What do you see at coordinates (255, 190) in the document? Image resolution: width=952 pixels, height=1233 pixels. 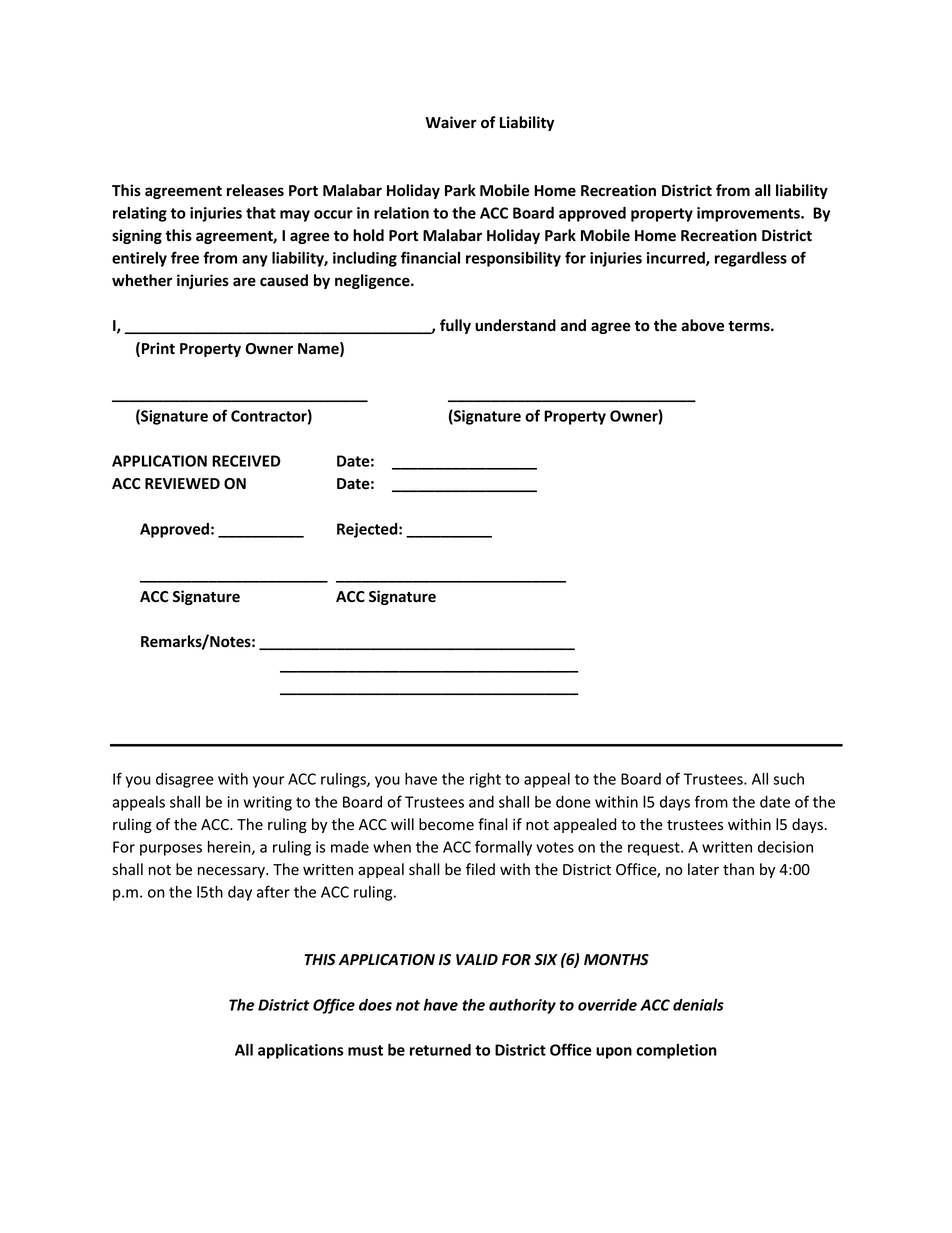 I see `releases` at bounding box center [255, 190].
